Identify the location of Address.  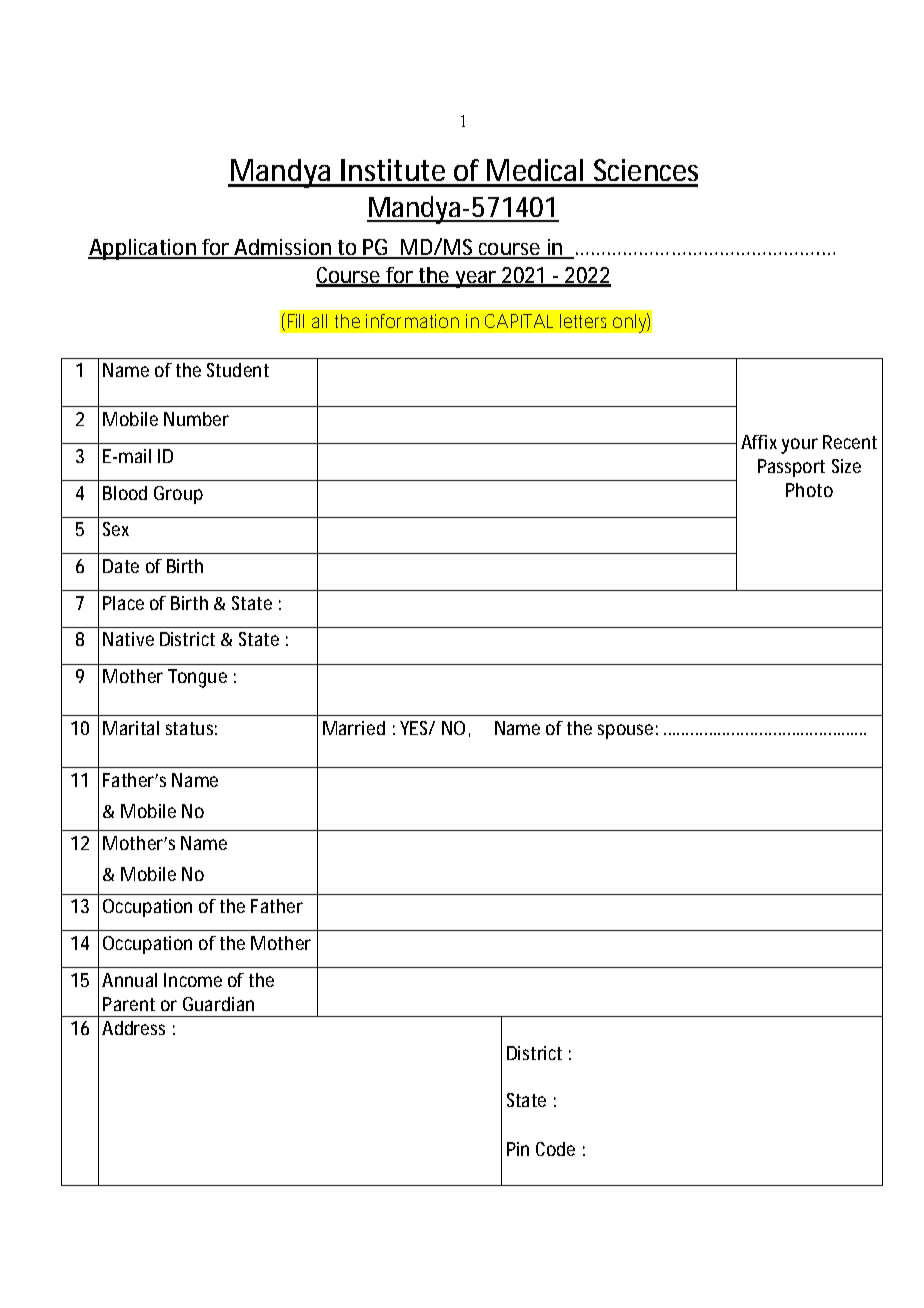
(133, 1028).
